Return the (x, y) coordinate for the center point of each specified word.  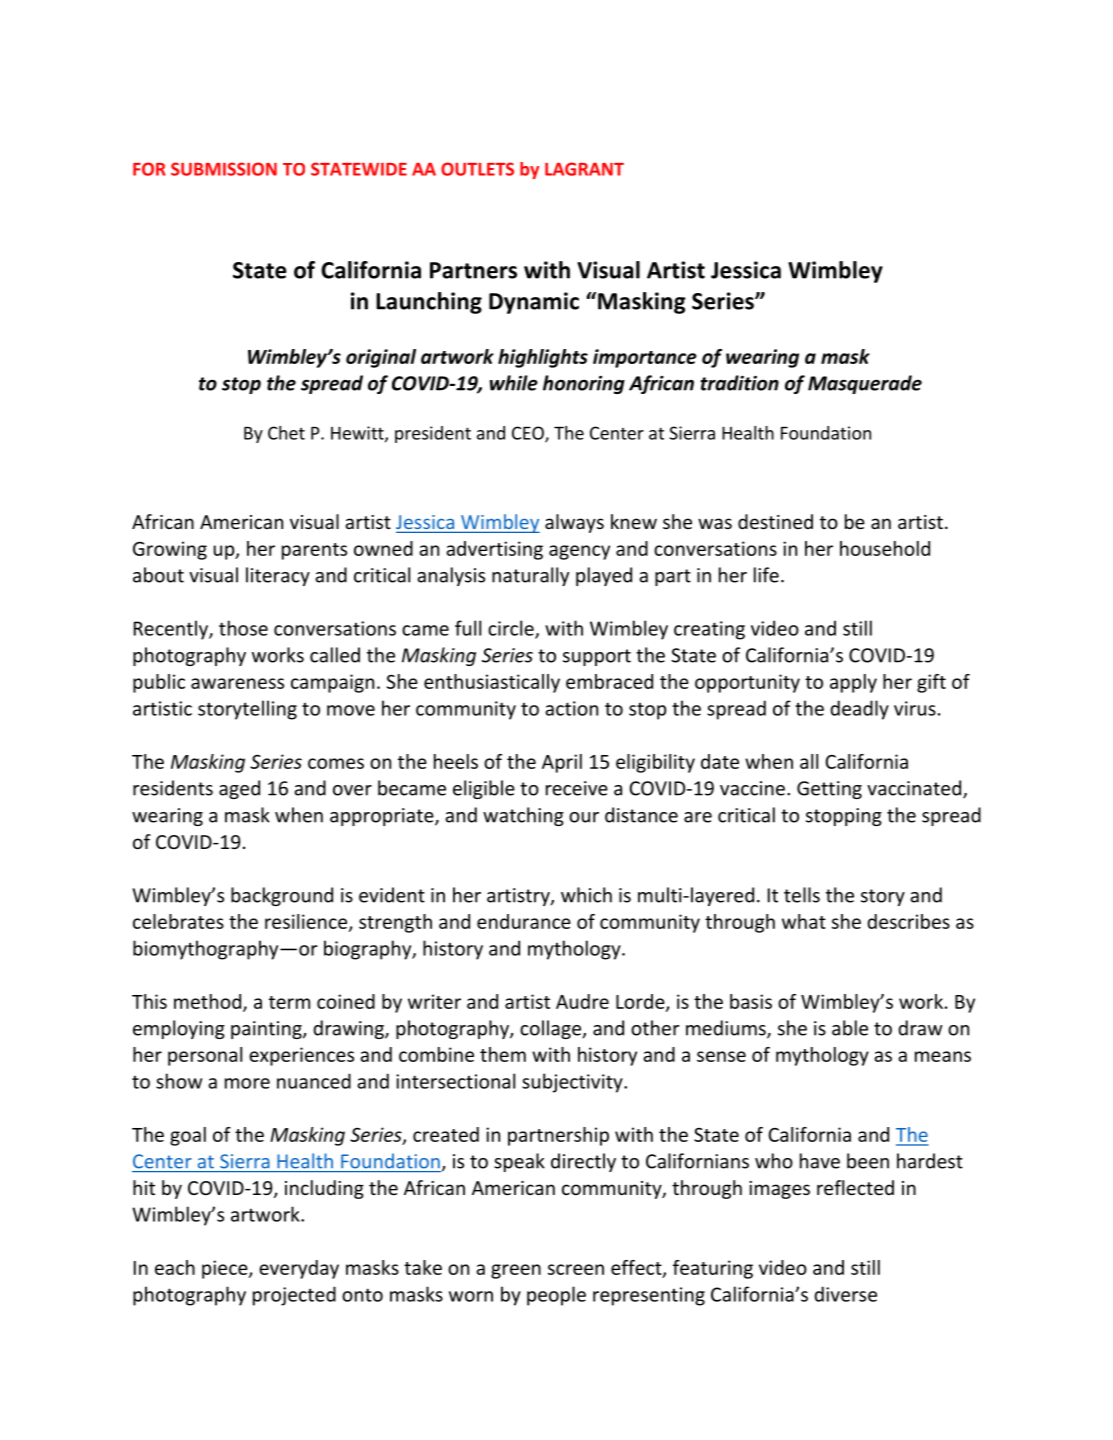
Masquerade (865, 384)
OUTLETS (477, 169)
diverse (845, 1294)
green (516, 1271)
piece (226, 1269)
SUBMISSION (224, 169)
